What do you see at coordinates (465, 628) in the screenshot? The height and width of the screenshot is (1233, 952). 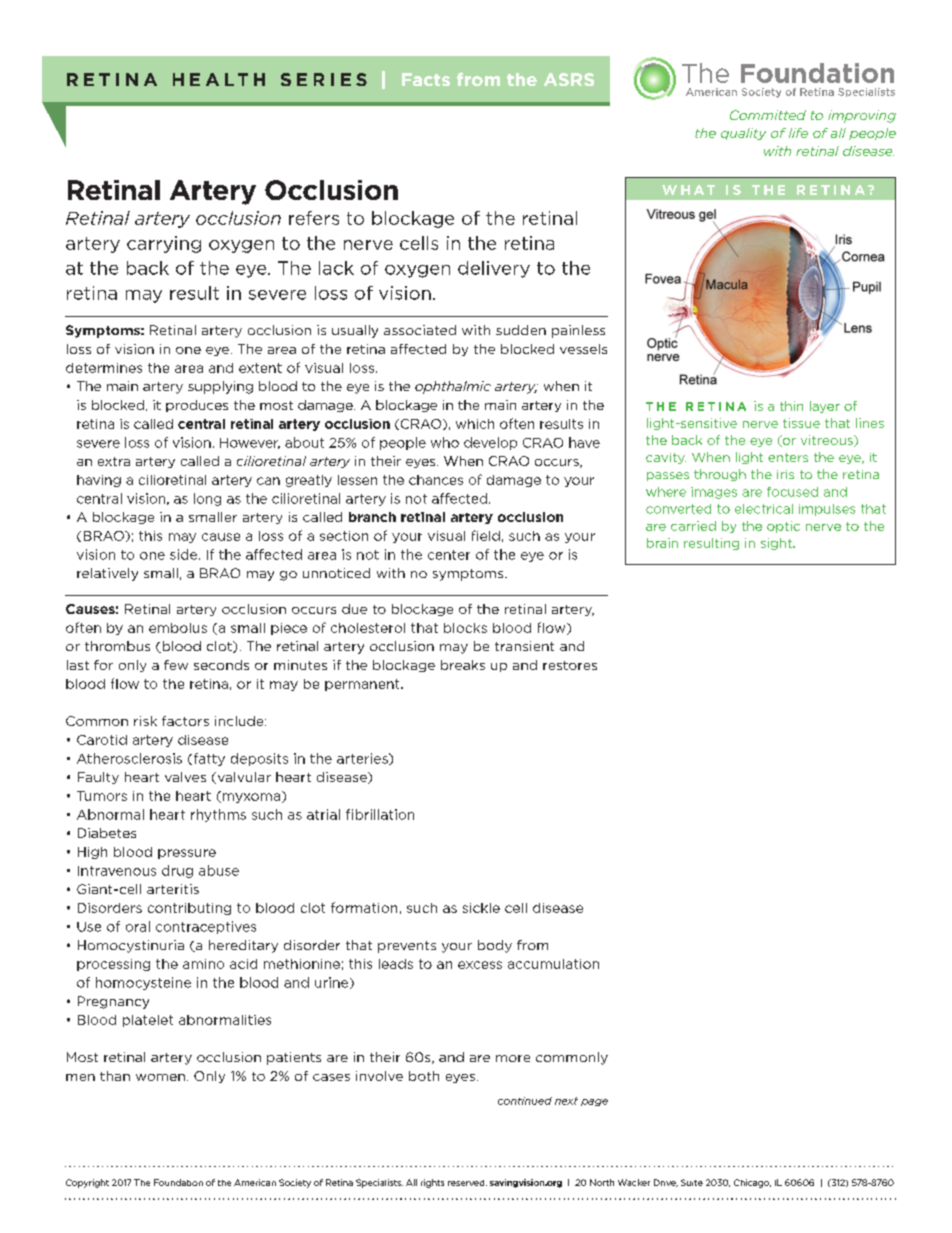 I see `blocks` at bounding box center [465, 628].
